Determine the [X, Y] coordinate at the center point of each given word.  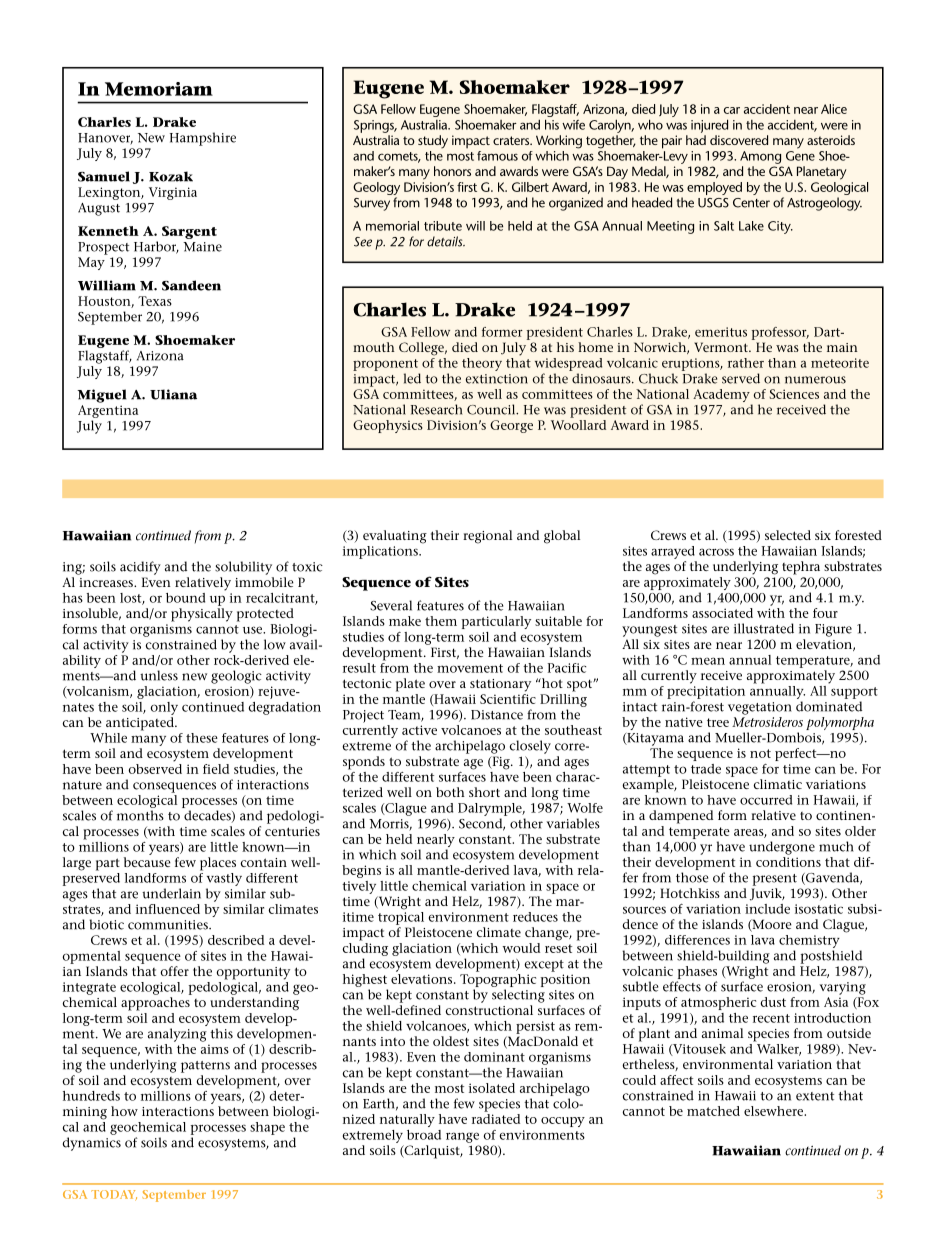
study [433, 142]
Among [760, 157]
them [441, 621]
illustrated [764, 628]
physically [202, 615]
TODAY [114, 1195]
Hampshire [203, 139]
